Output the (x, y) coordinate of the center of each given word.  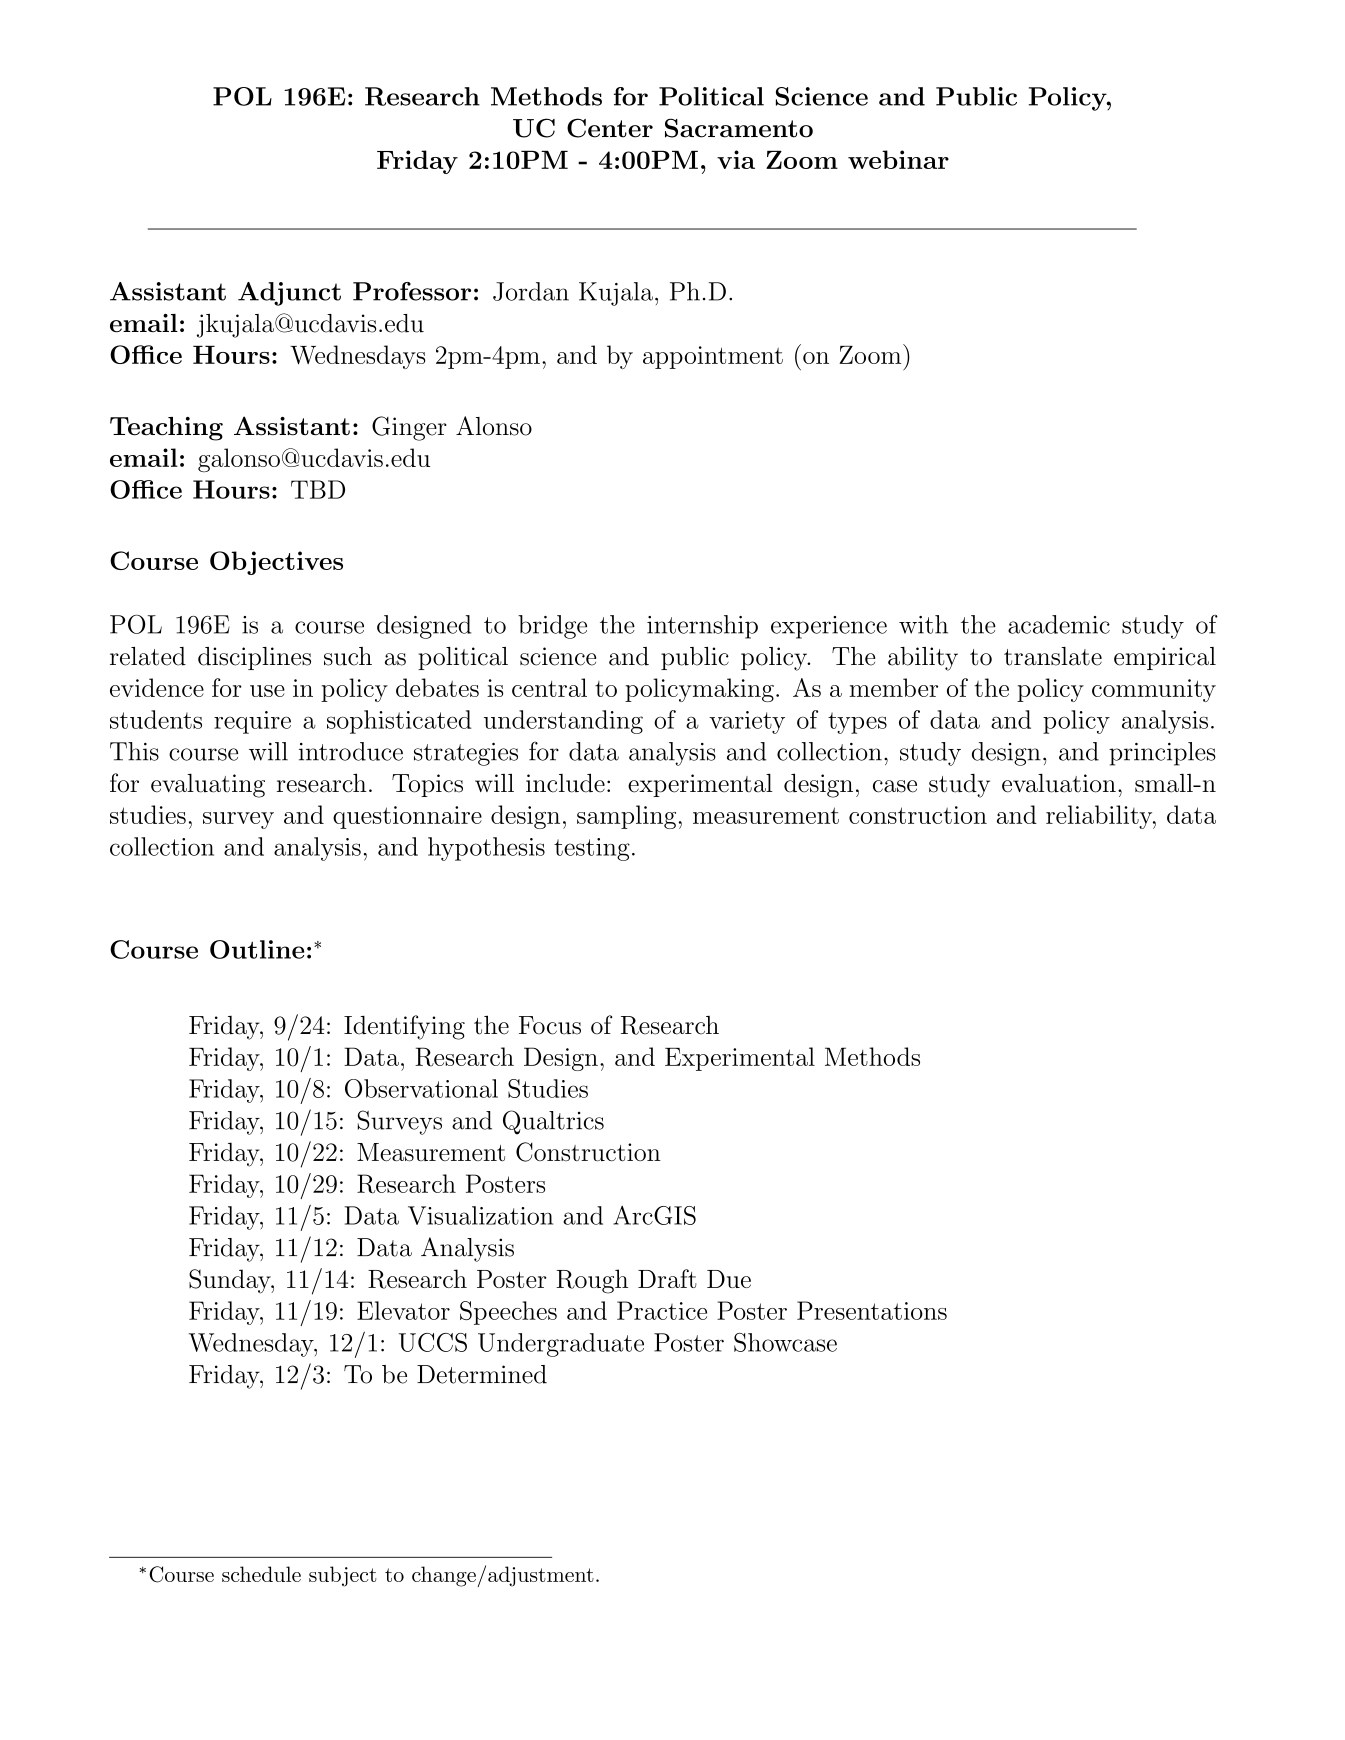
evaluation (1059, 783)
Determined (482, 1374)
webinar (898, 159)
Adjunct (289, 294)
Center (610, 128)
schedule (261, 1574)
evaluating (208, 786)
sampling (626, 817)
